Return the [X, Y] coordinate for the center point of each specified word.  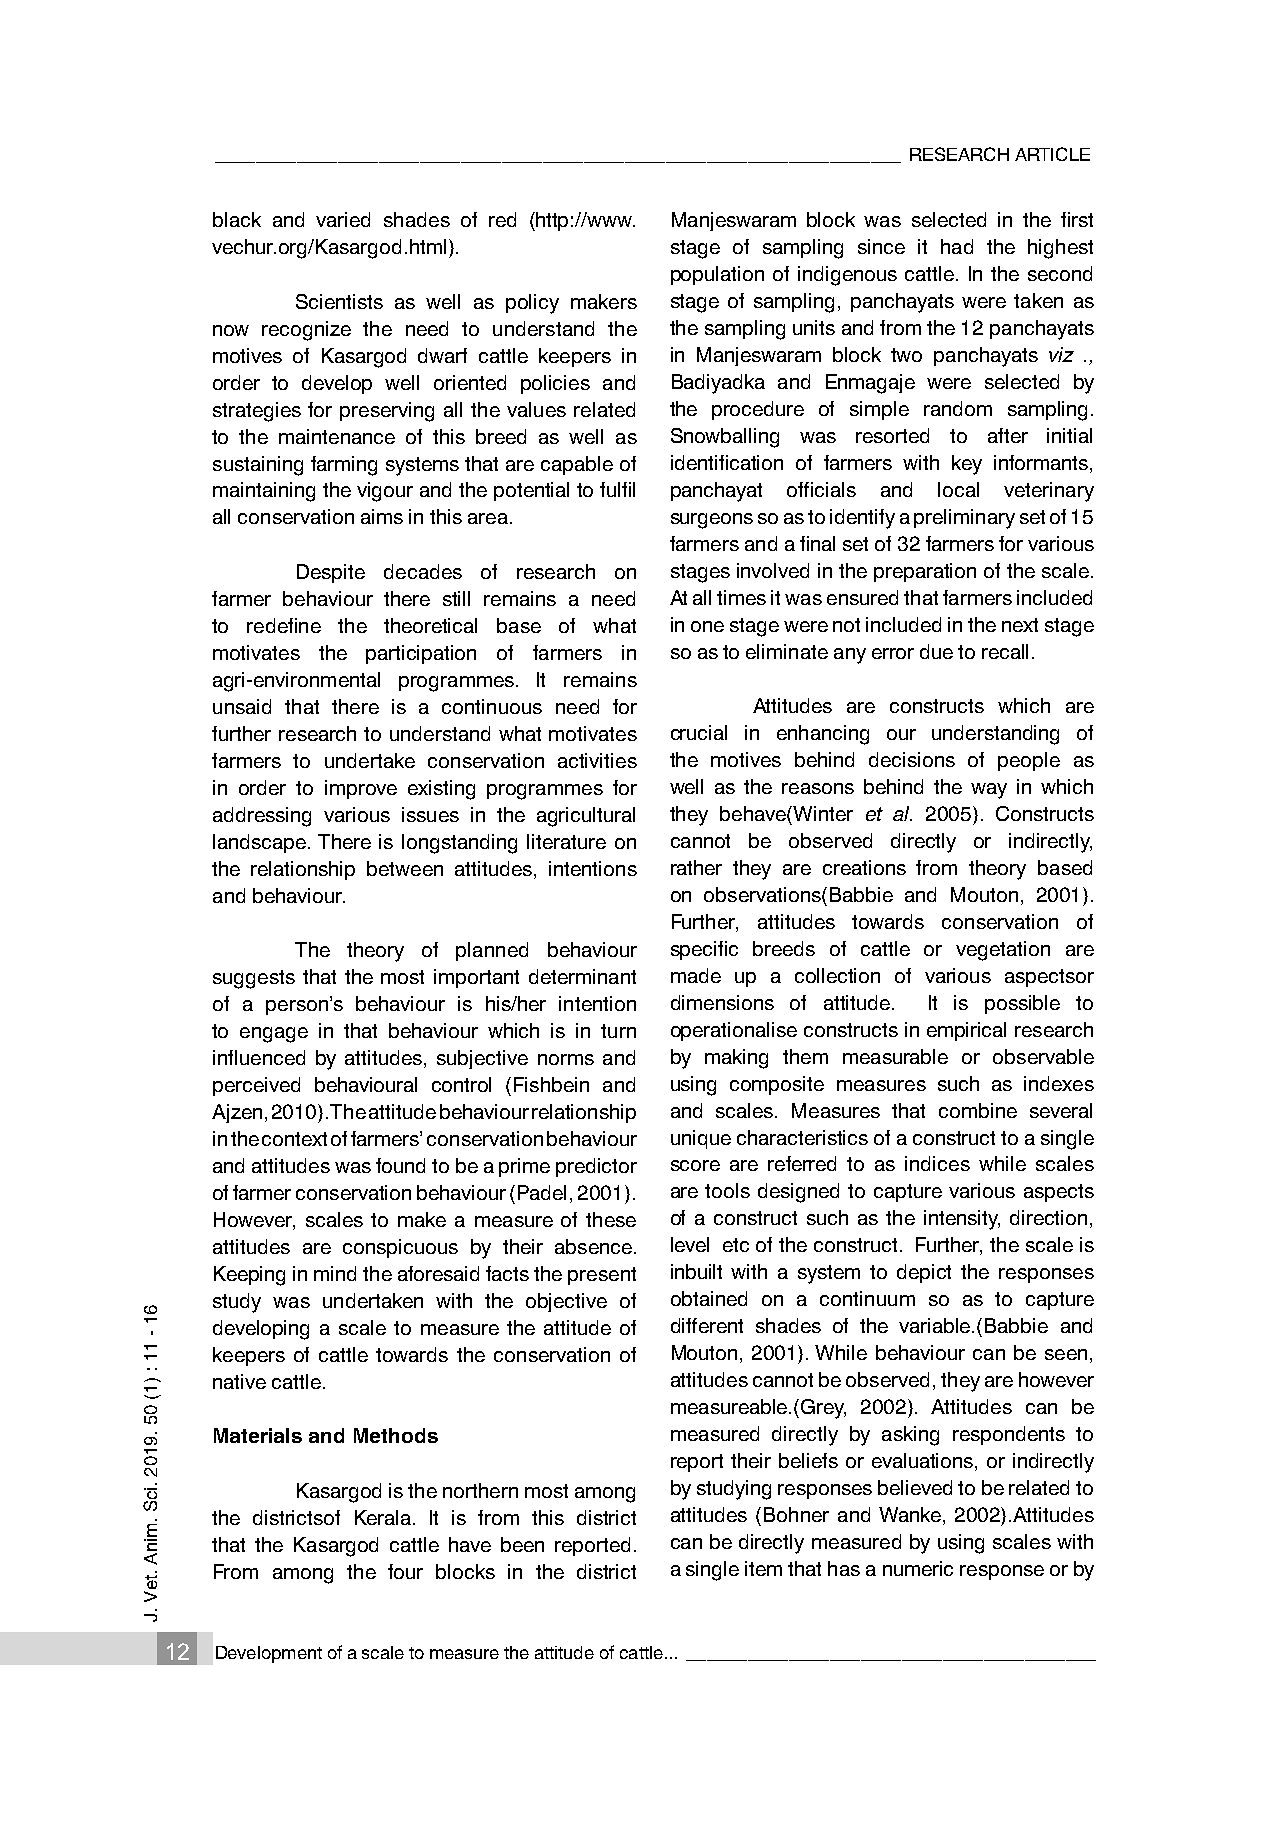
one [707, 626]
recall [1005, 651]
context [294, 1139]
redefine [284, 625]
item [763, 1568]
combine [978, 1110]
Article [1052, 154]
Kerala [384, 1517]
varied [343, 219]
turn [618, 1031]
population [717, 275]
